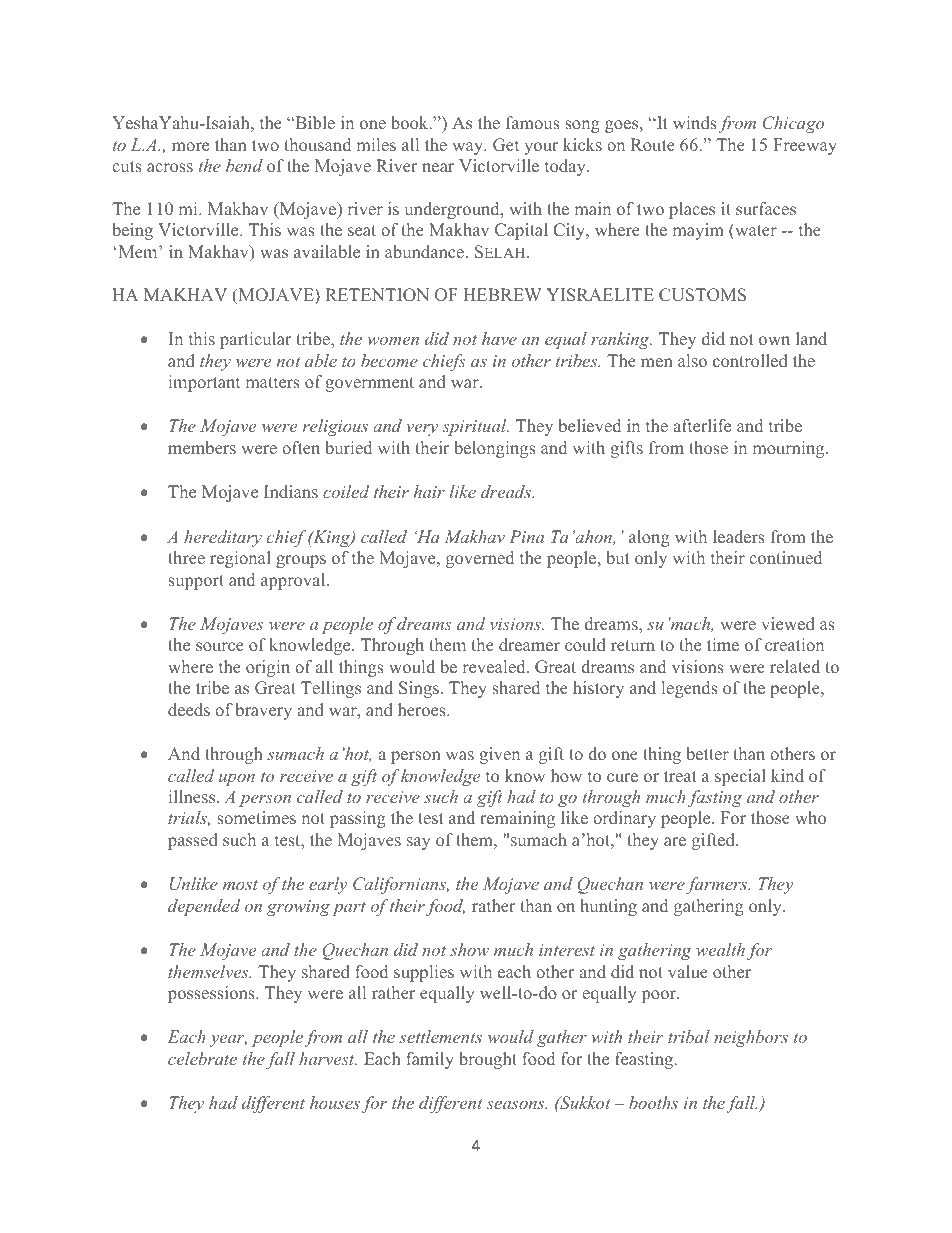 This page has height=1233, width=952. Describe the element at coordinates (499, 755) in the page. I see `given` at that location.
